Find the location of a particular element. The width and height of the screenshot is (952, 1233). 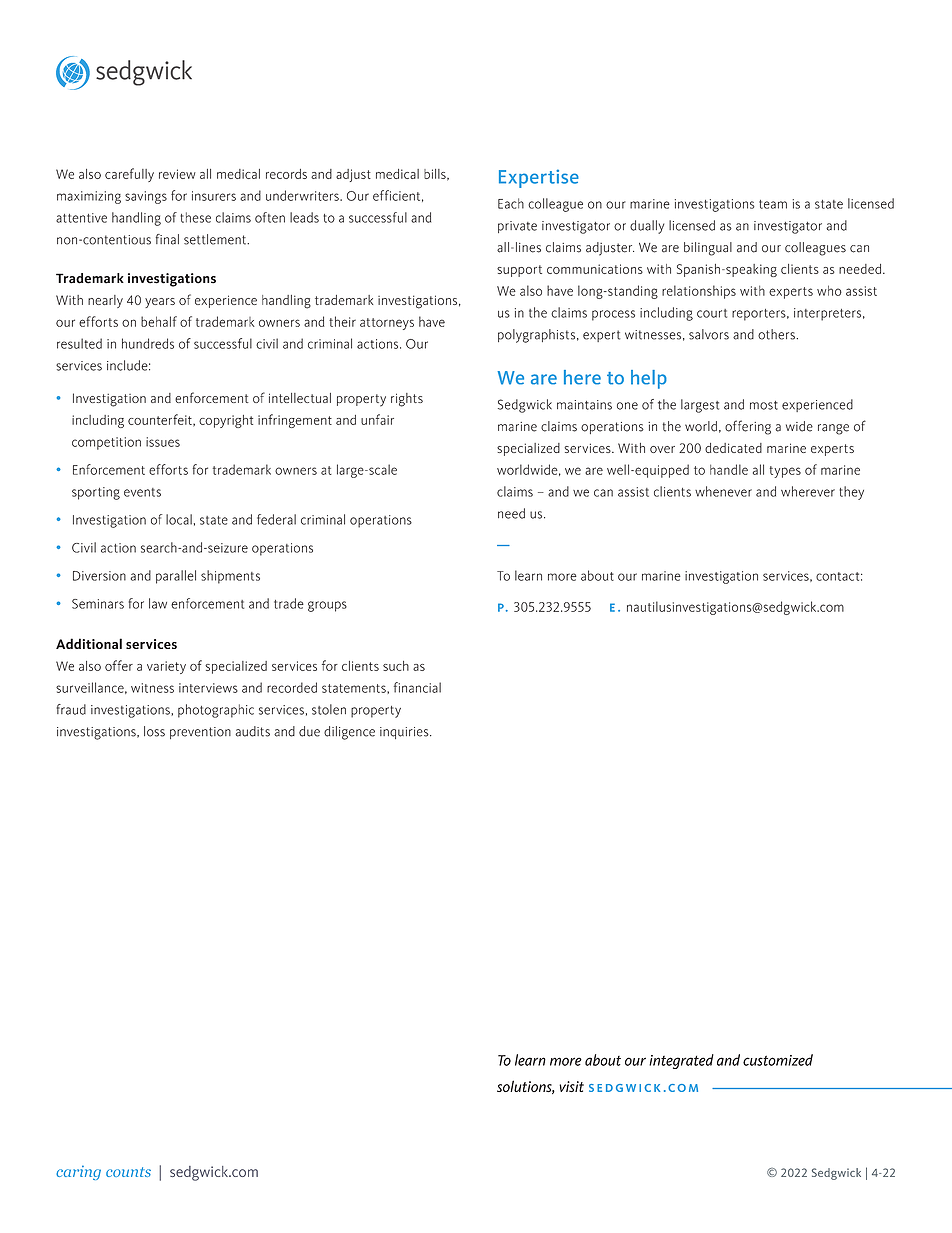

unfair is located at coordinates (377, 419).
